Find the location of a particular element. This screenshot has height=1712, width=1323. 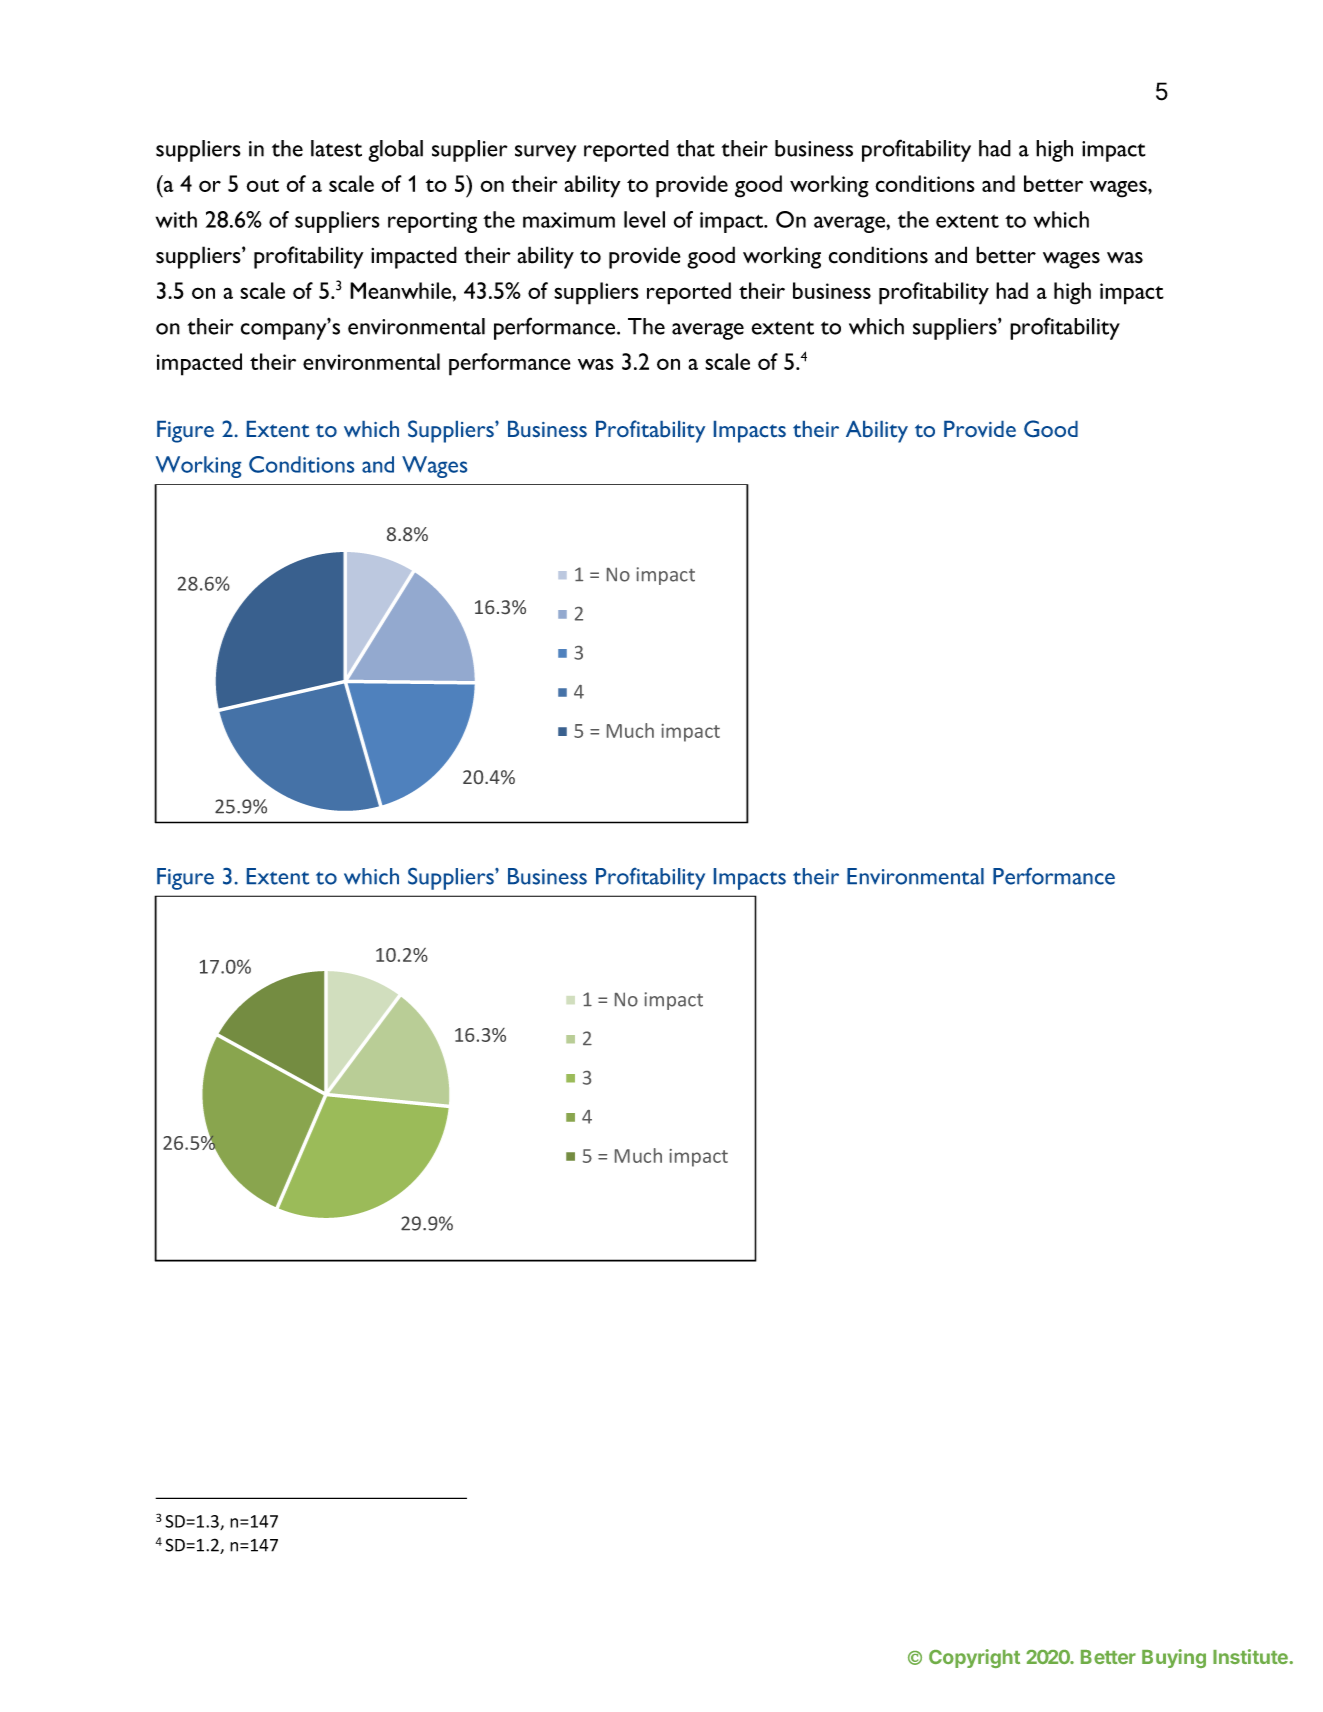

reporting is located at coordinates (432, 222).
